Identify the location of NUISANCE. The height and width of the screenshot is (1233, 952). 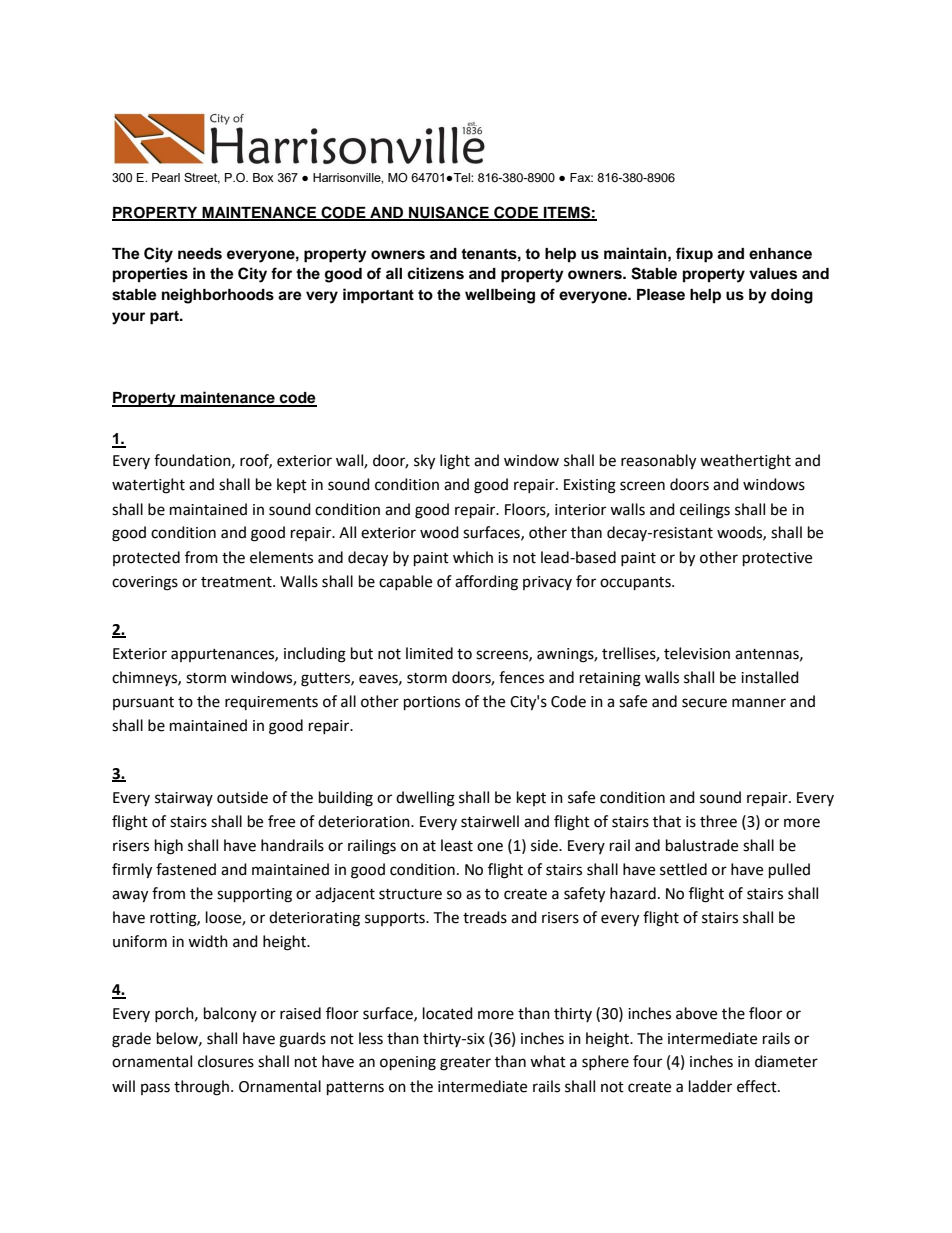
(449, 213).
